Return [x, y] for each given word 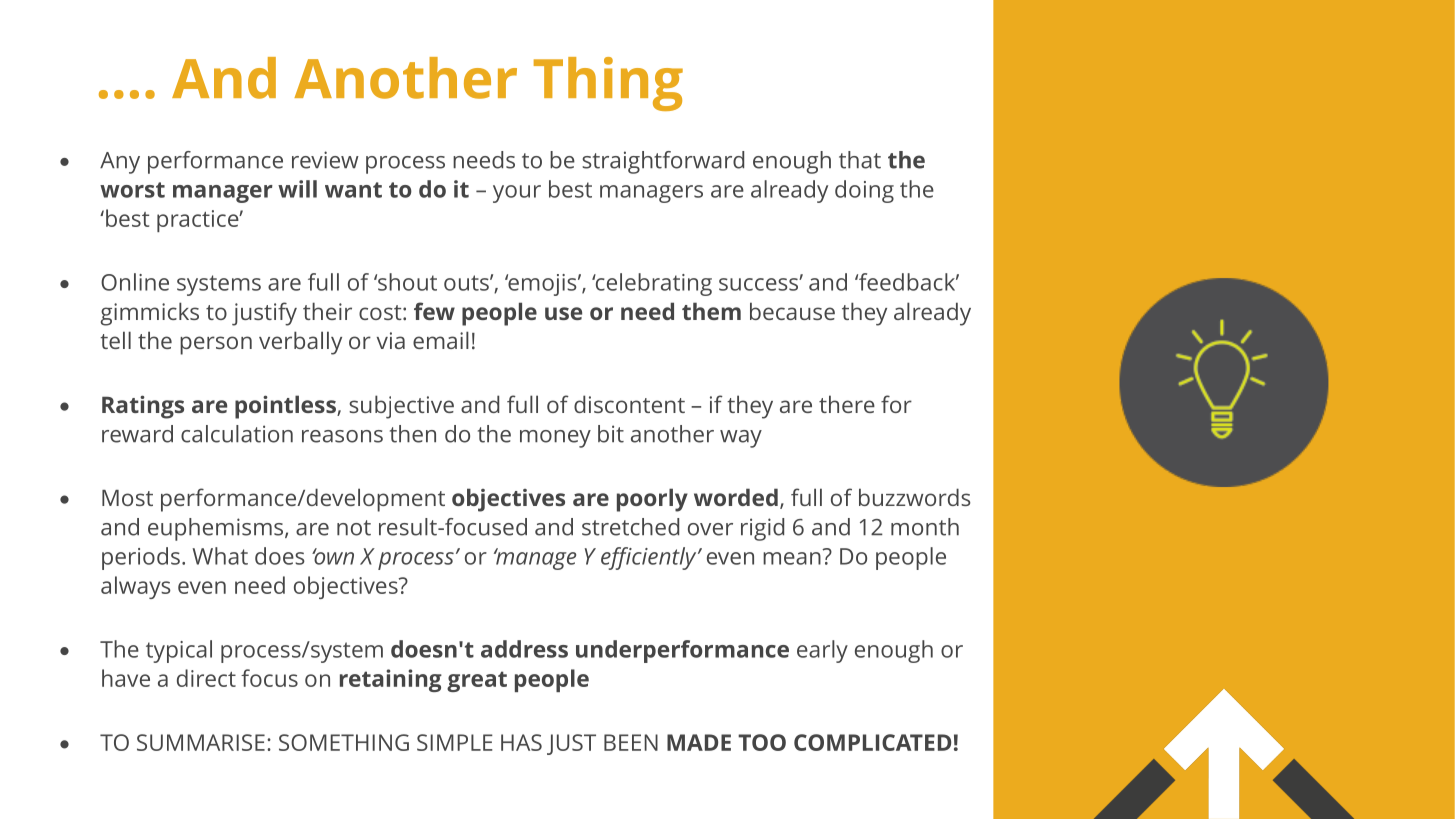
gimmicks [149, 314]
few [434, 311]
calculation [237, 434]
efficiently [650, 558]
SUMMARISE [201, 742]
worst [132, 190]
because [792, 311]
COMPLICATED [872, 742]
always [136, 587]
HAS [521, 742]
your [517, 194]
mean [792, 558]
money [555, 439]
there [847, 404]
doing [864, 191]
